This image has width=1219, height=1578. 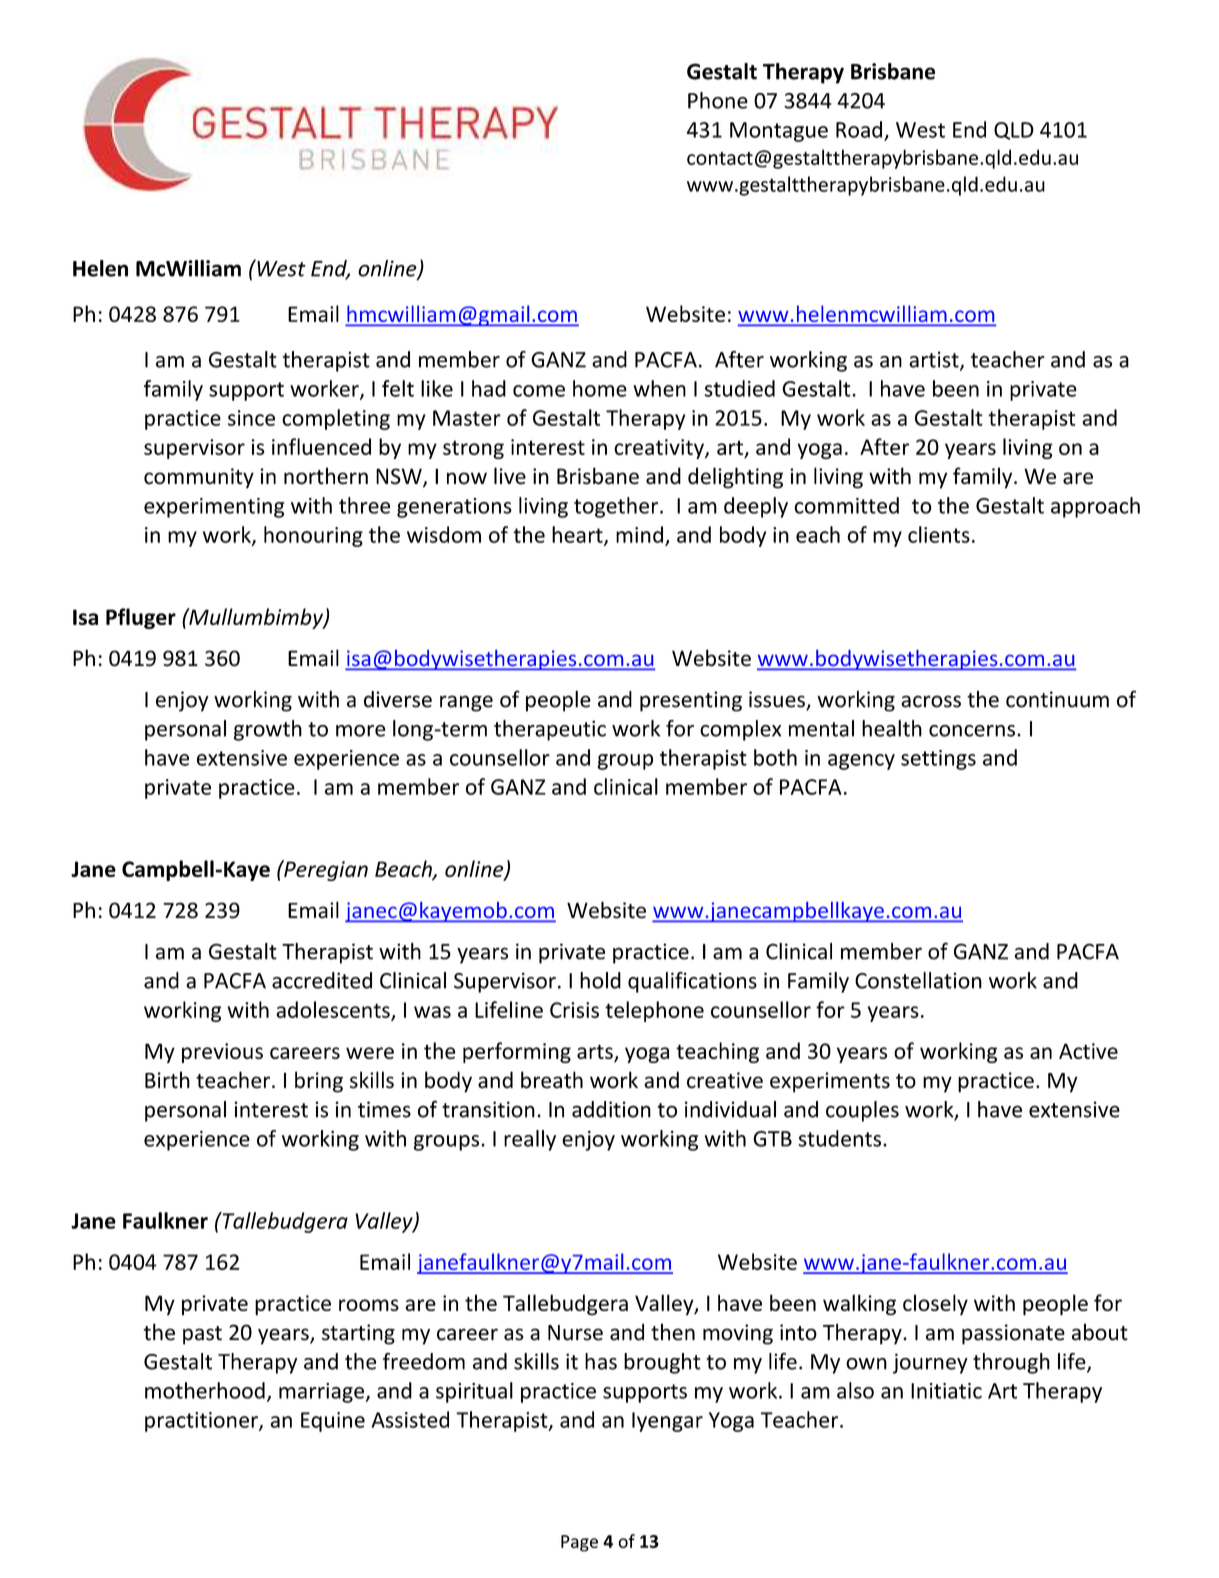 I want to click on Montague, so click(x=779, y=132).
